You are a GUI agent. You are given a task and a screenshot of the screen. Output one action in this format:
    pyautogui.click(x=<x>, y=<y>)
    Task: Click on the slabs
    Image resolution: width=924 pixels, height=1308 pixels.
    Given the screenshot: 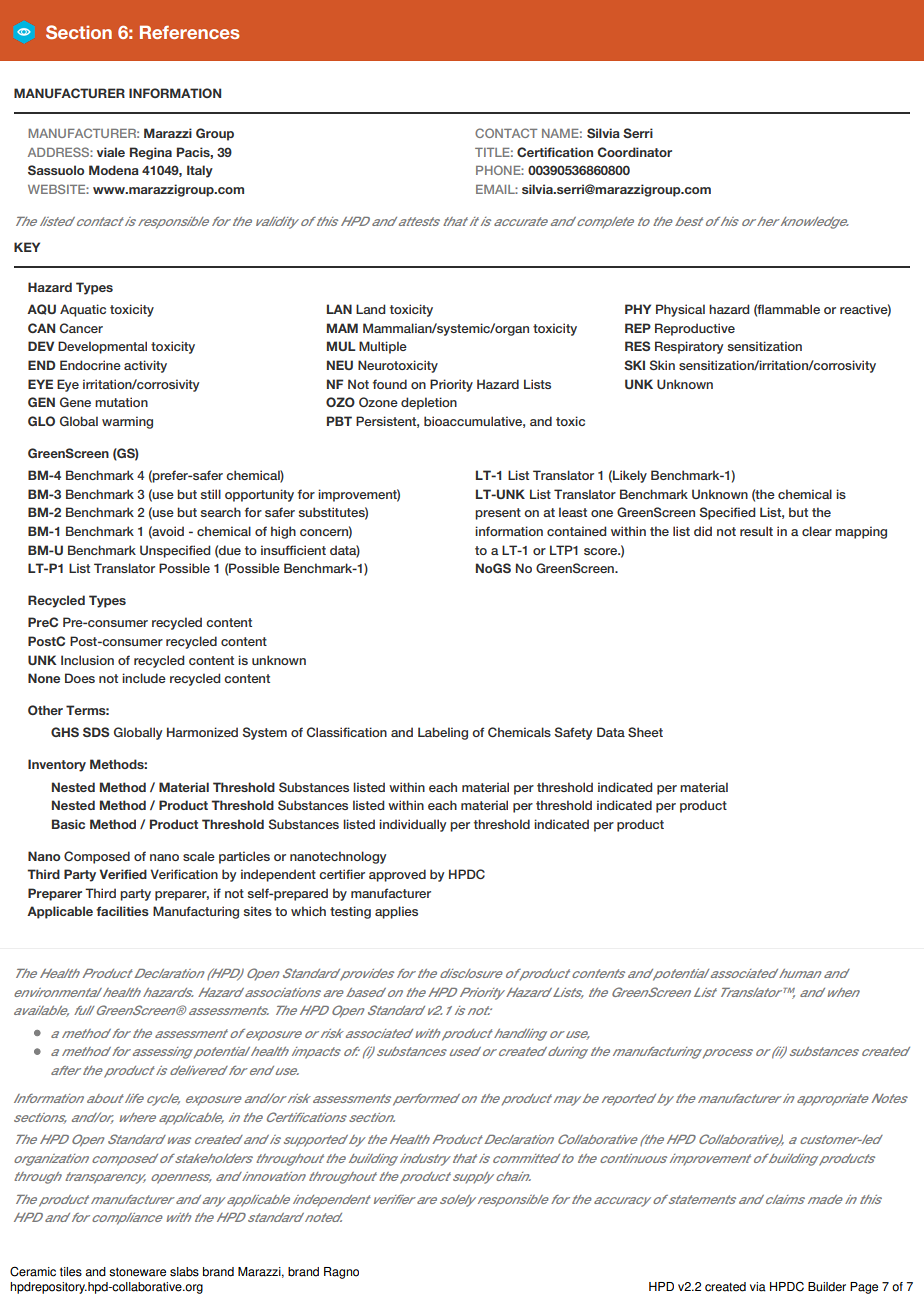 What is the action you would take?
    pyautogui.click(x=184, y=1272)
